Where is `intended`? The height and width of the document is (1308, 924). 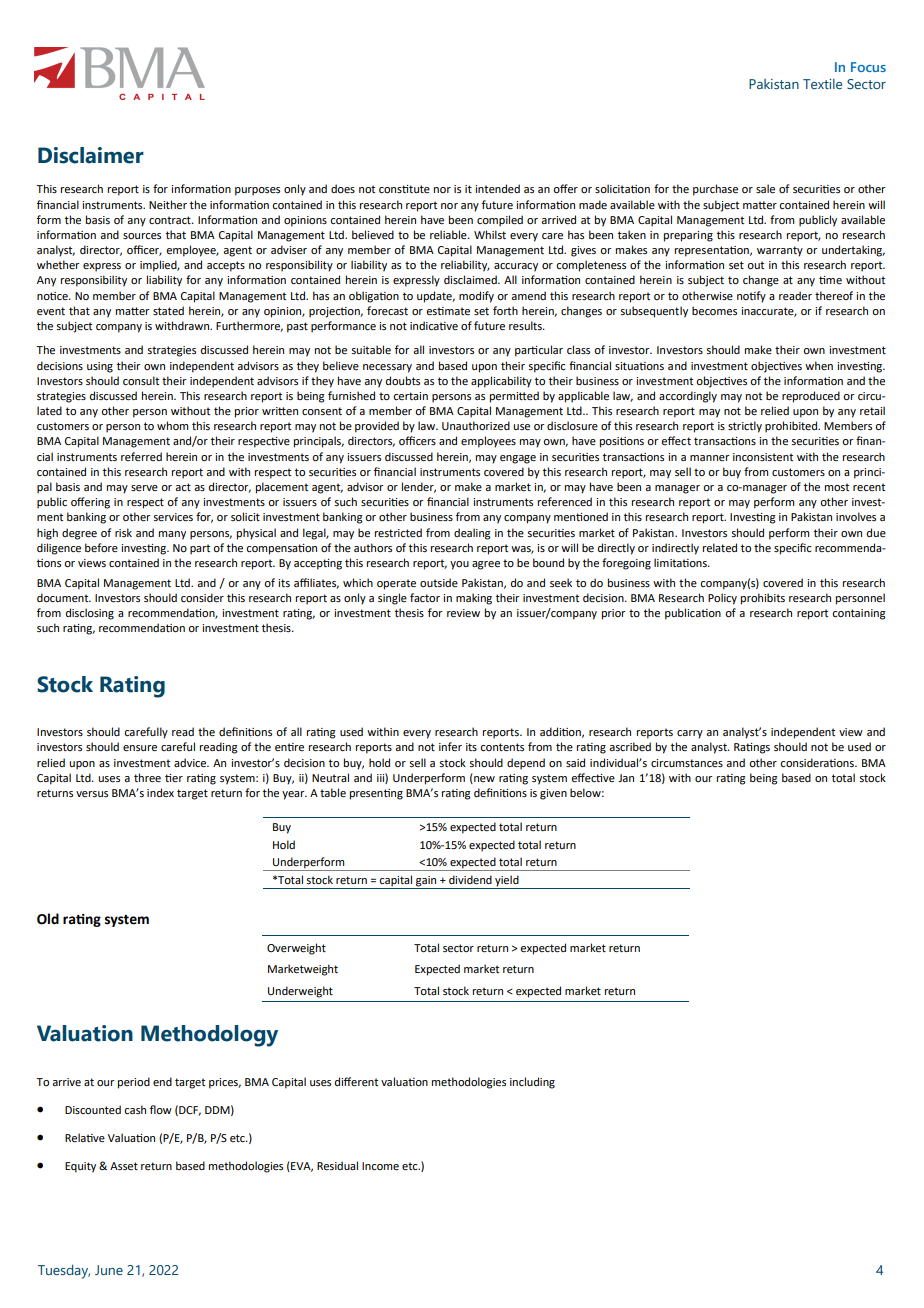
intended is located at coordinates (497, 188).
